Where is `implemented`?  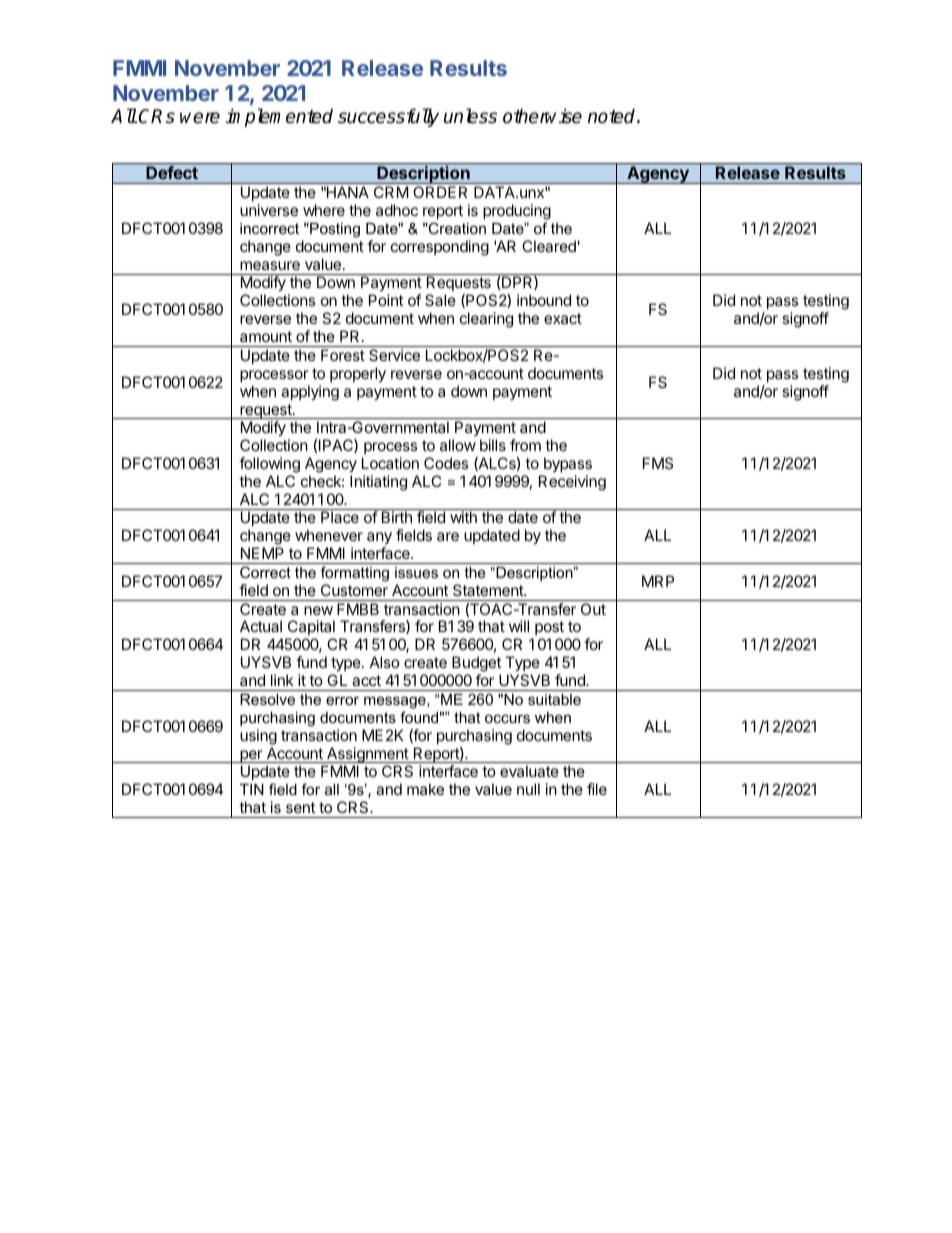
implemented is located at coordinates (279, 117).
